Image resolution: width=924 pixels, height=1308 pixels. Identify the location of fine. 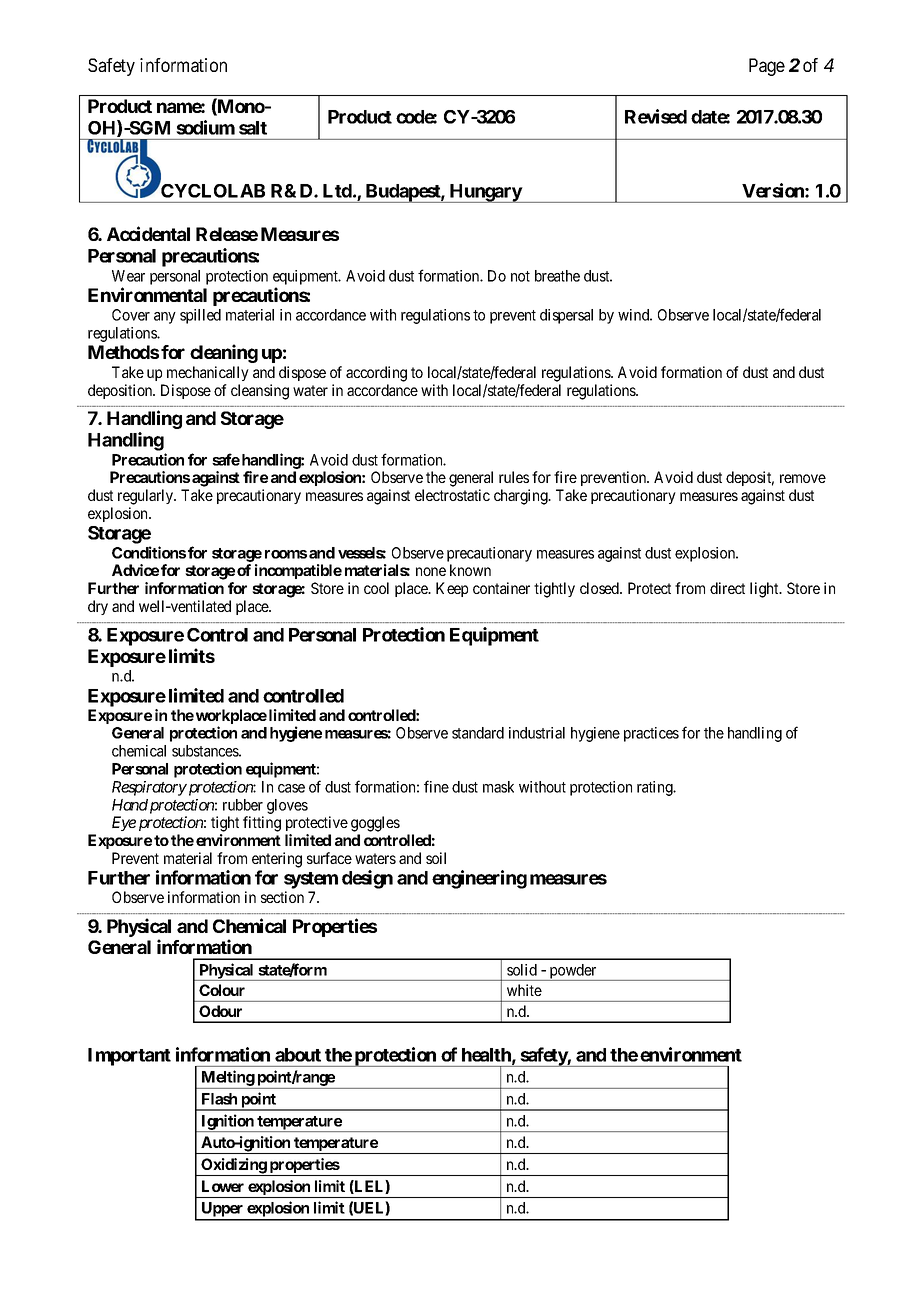
(436, 786).
